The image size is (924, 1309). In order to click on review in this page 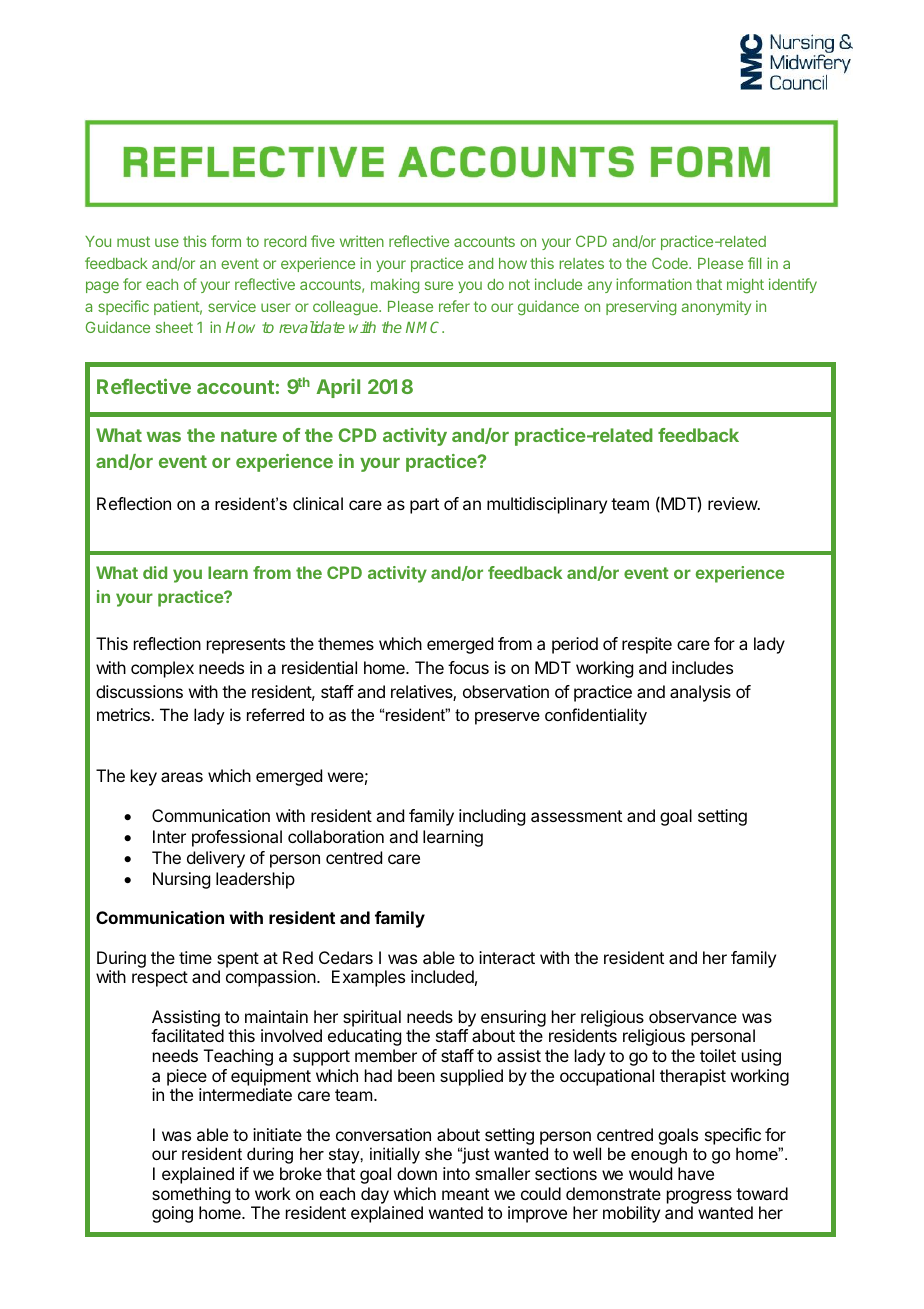, I will do `click(733, 503)`.
